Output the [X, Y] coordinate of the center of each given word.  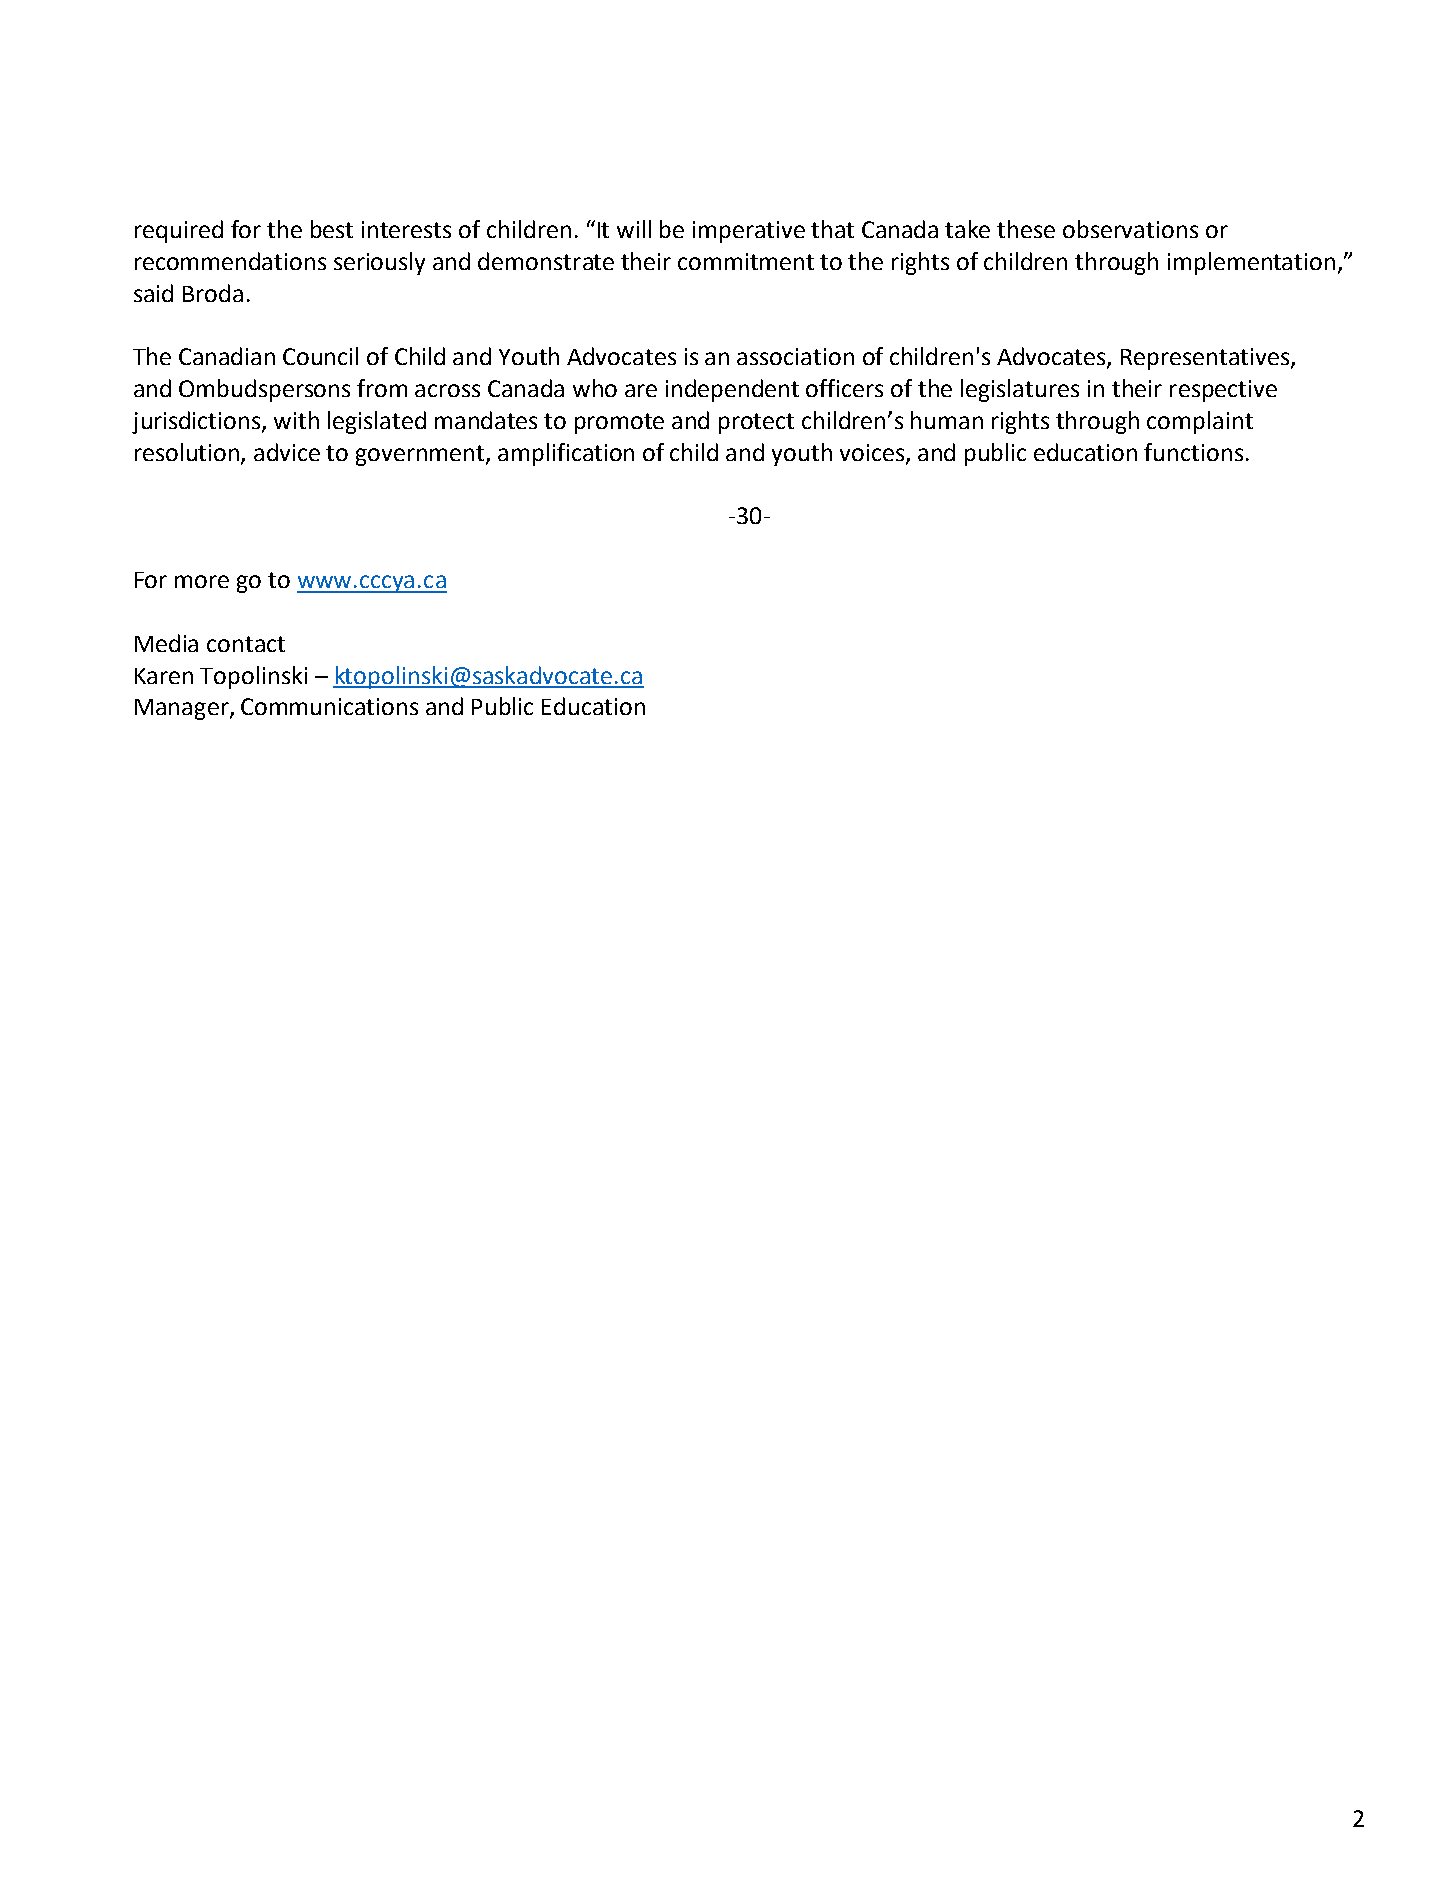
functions [1193, 452]
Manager [183, 709]
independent [732, 390]
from [382, 388]
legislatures [1020, 390]
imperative [749, 232]
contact [246, 644]
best [332, 229]
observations [1130, 229]
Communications [329, 706]
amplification [566, 454]
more [202, 581]
